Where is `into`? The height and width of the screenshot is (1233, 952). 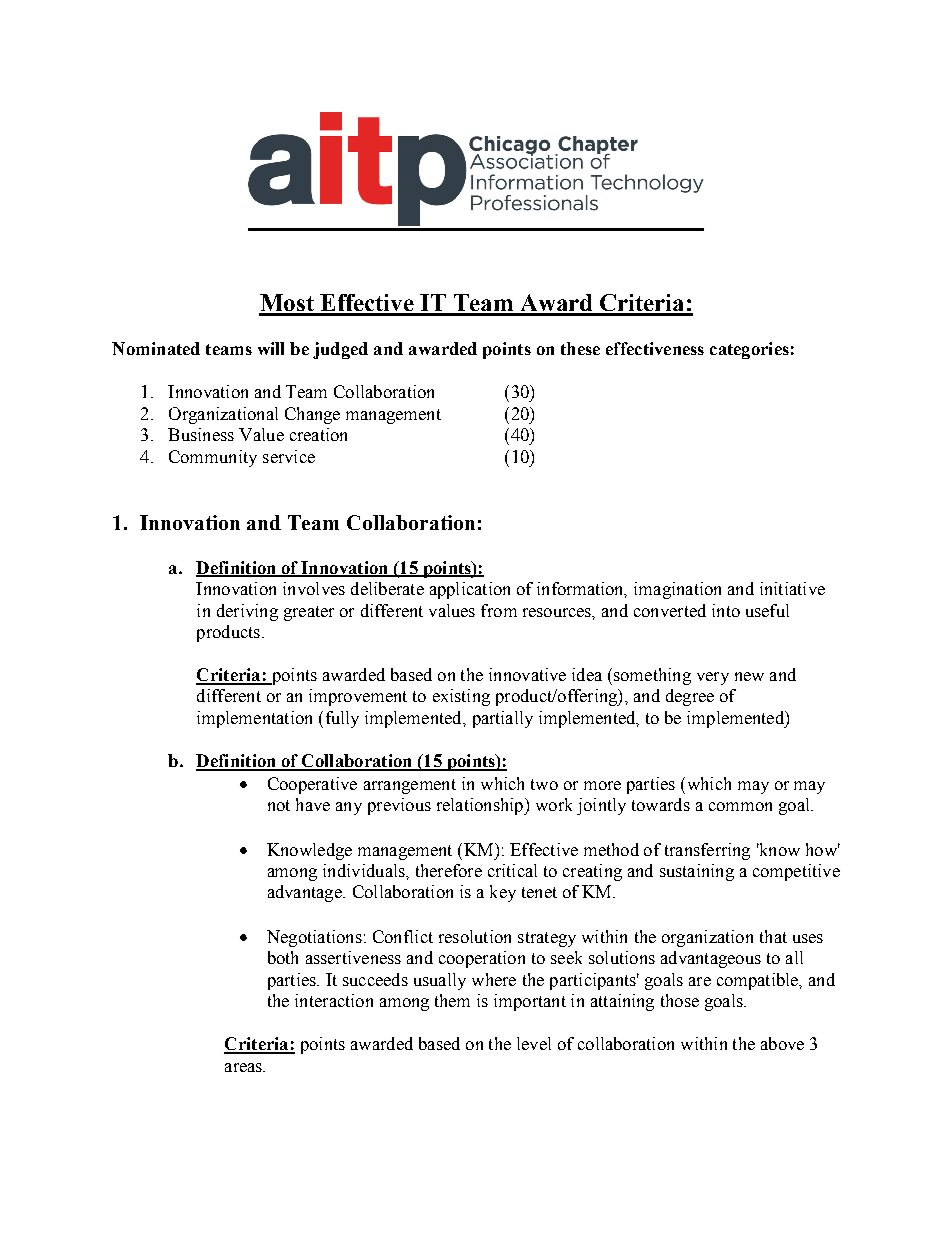 into is located at coordinates (726, 610).
